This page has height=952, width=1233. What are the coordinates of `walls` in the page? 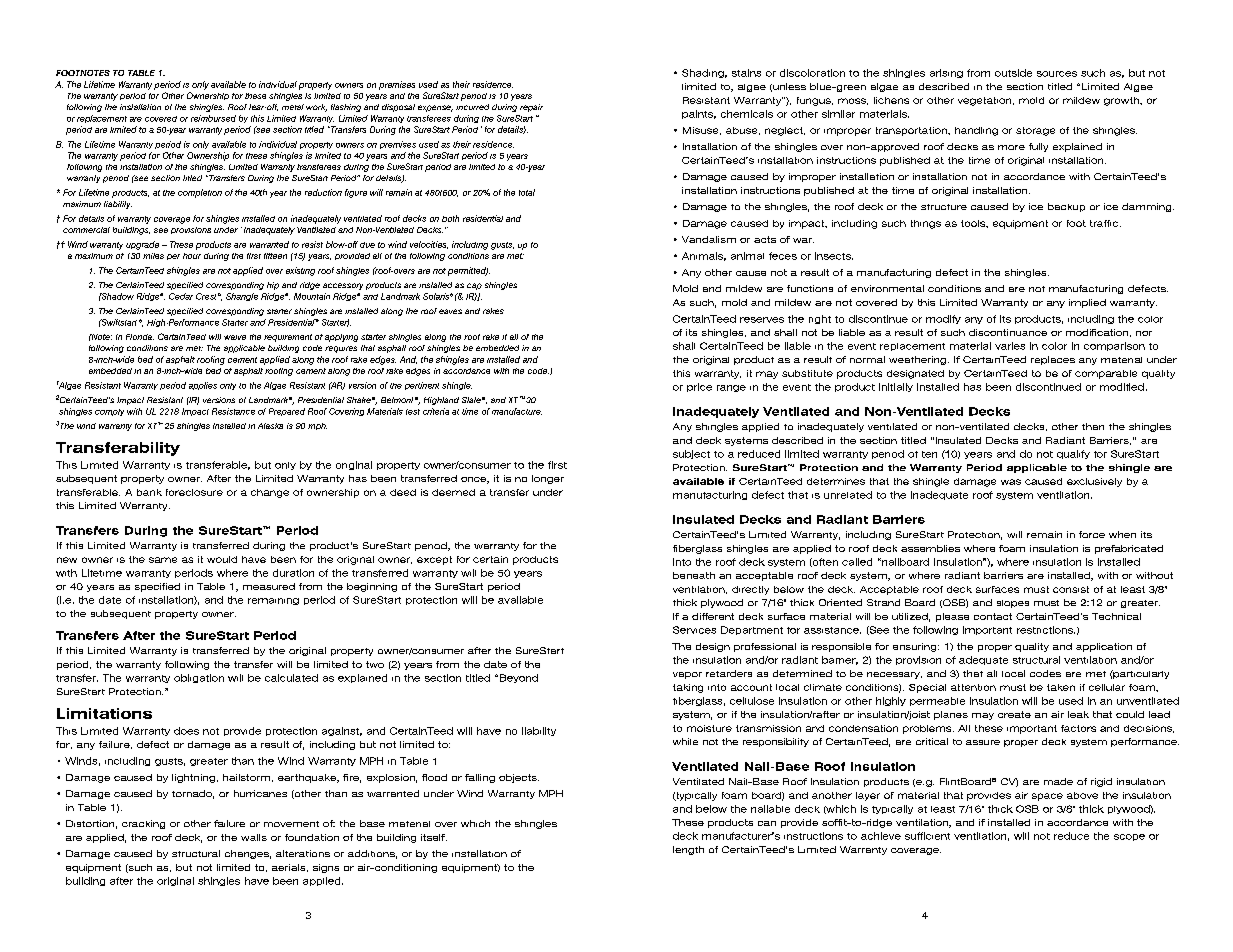 It's located at (254, 837).
